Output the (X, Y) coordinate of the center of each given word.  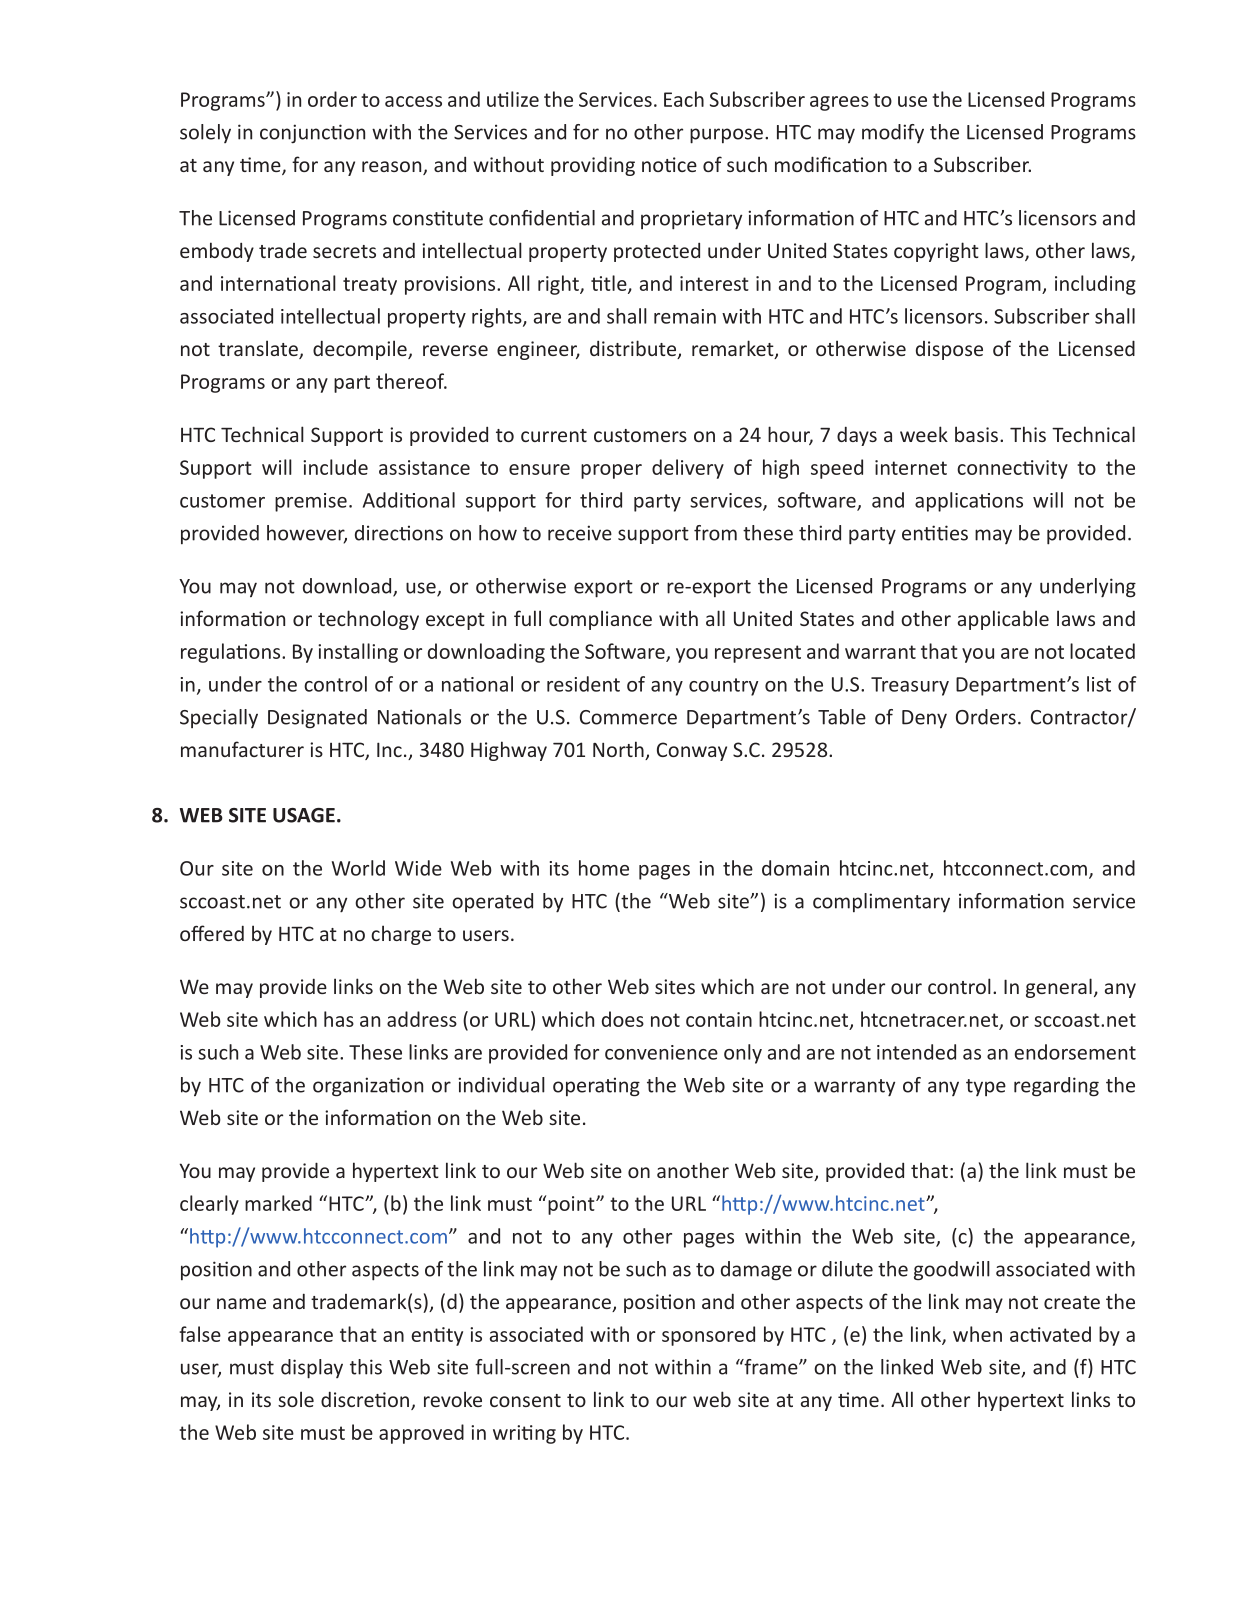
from (715, 533)
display (312, 1369)
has (339, 1019)
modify (893, 133)
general (1059, 988)
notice (669, 164)
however (307, 534)
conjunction (312, 134)
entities (935, 533)
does (623, 1019)
